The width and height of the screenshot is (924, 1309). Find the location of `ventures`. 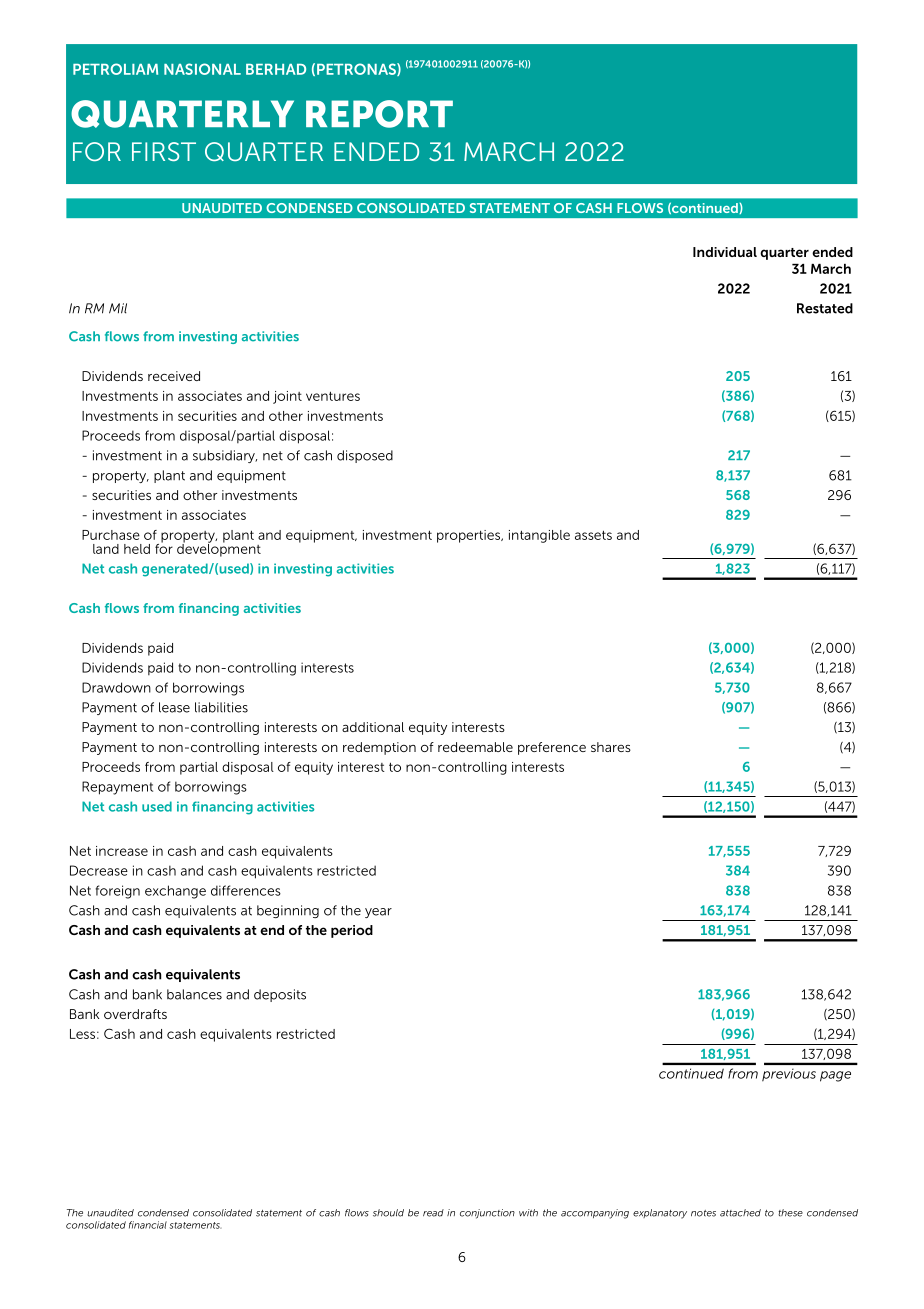

ventures is located at coordinates (333, 396).
